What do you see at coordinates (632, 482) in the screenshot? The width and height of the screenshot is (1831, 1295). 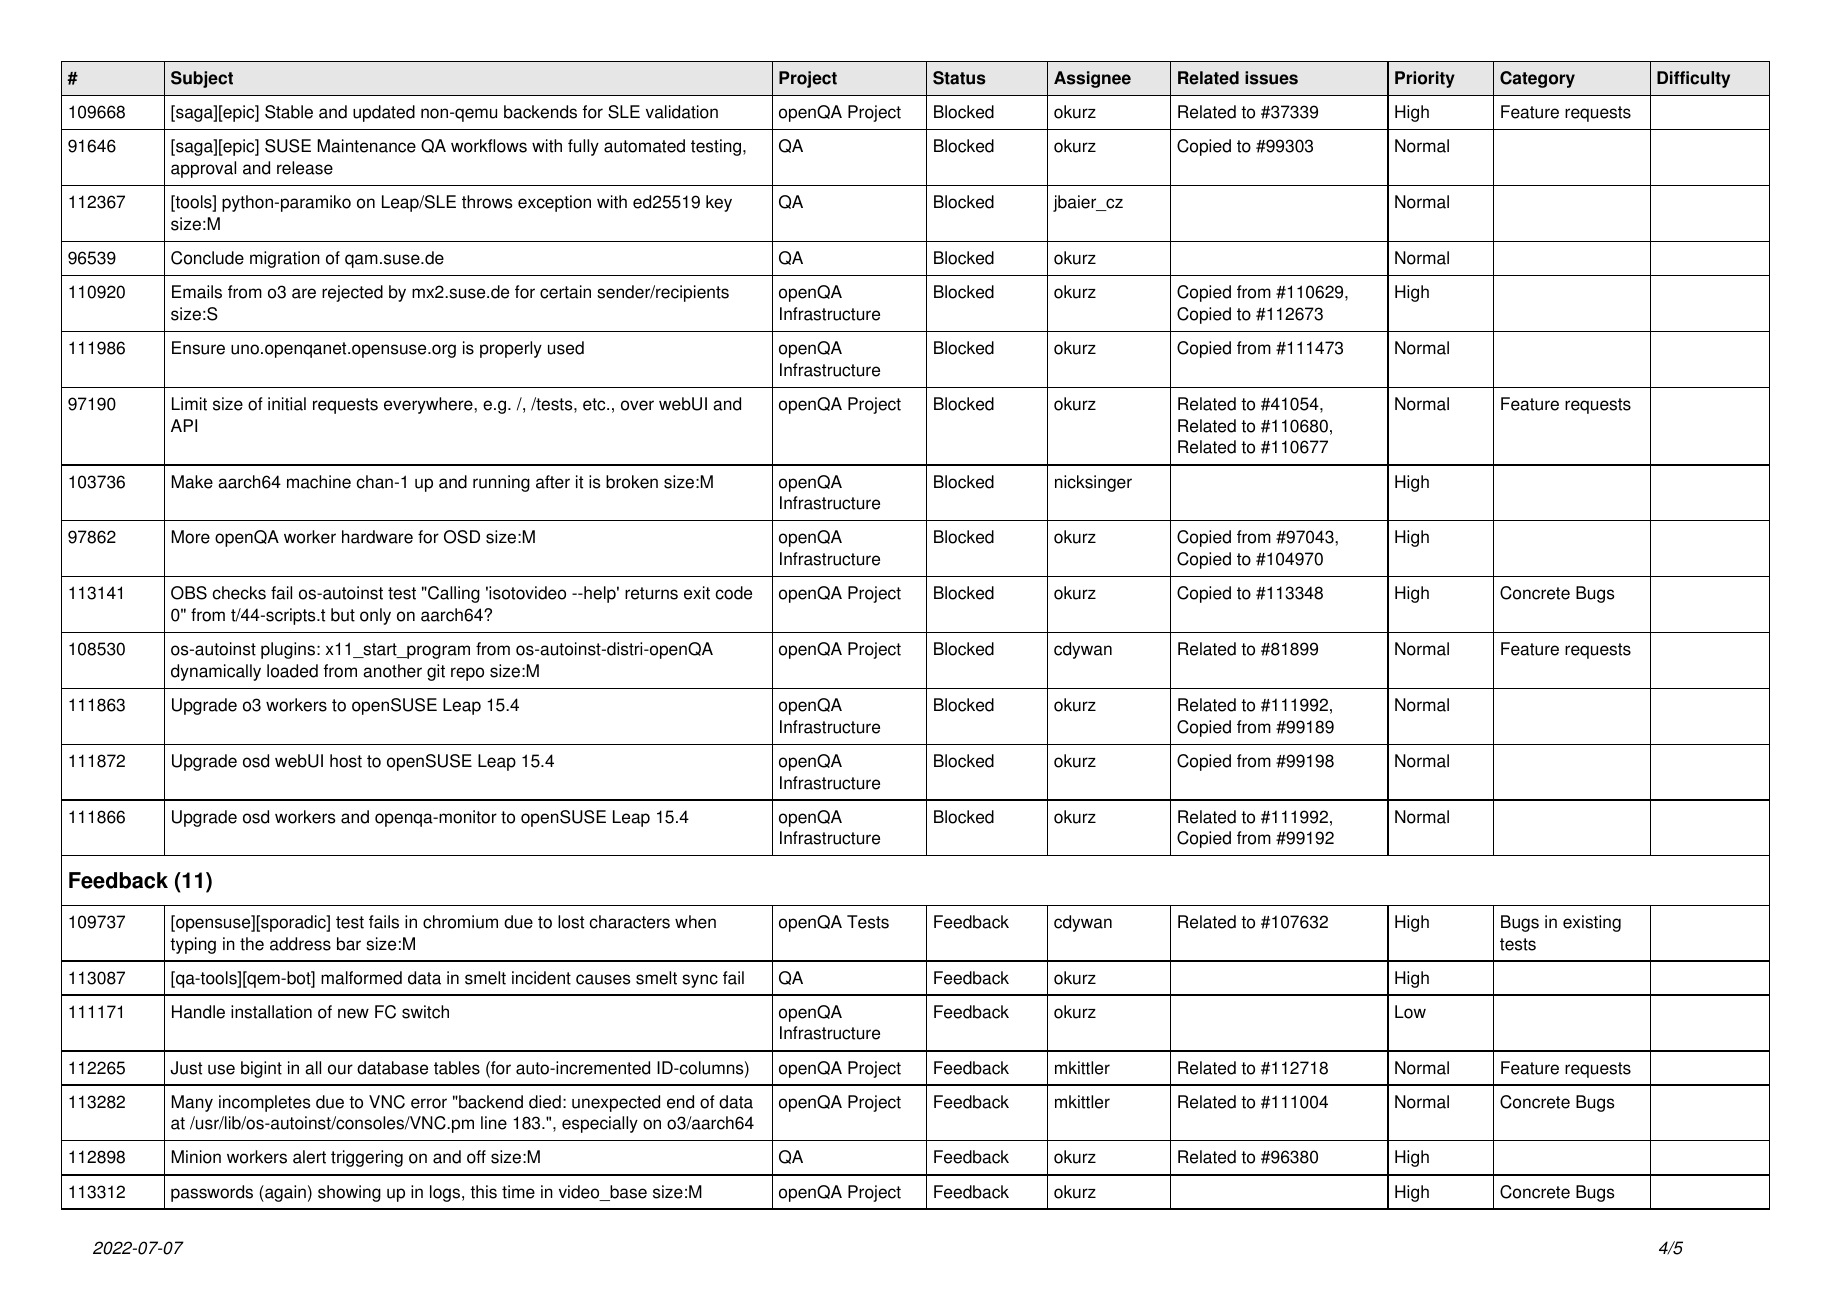 I see `broken` at bounding box center [632, 482].
